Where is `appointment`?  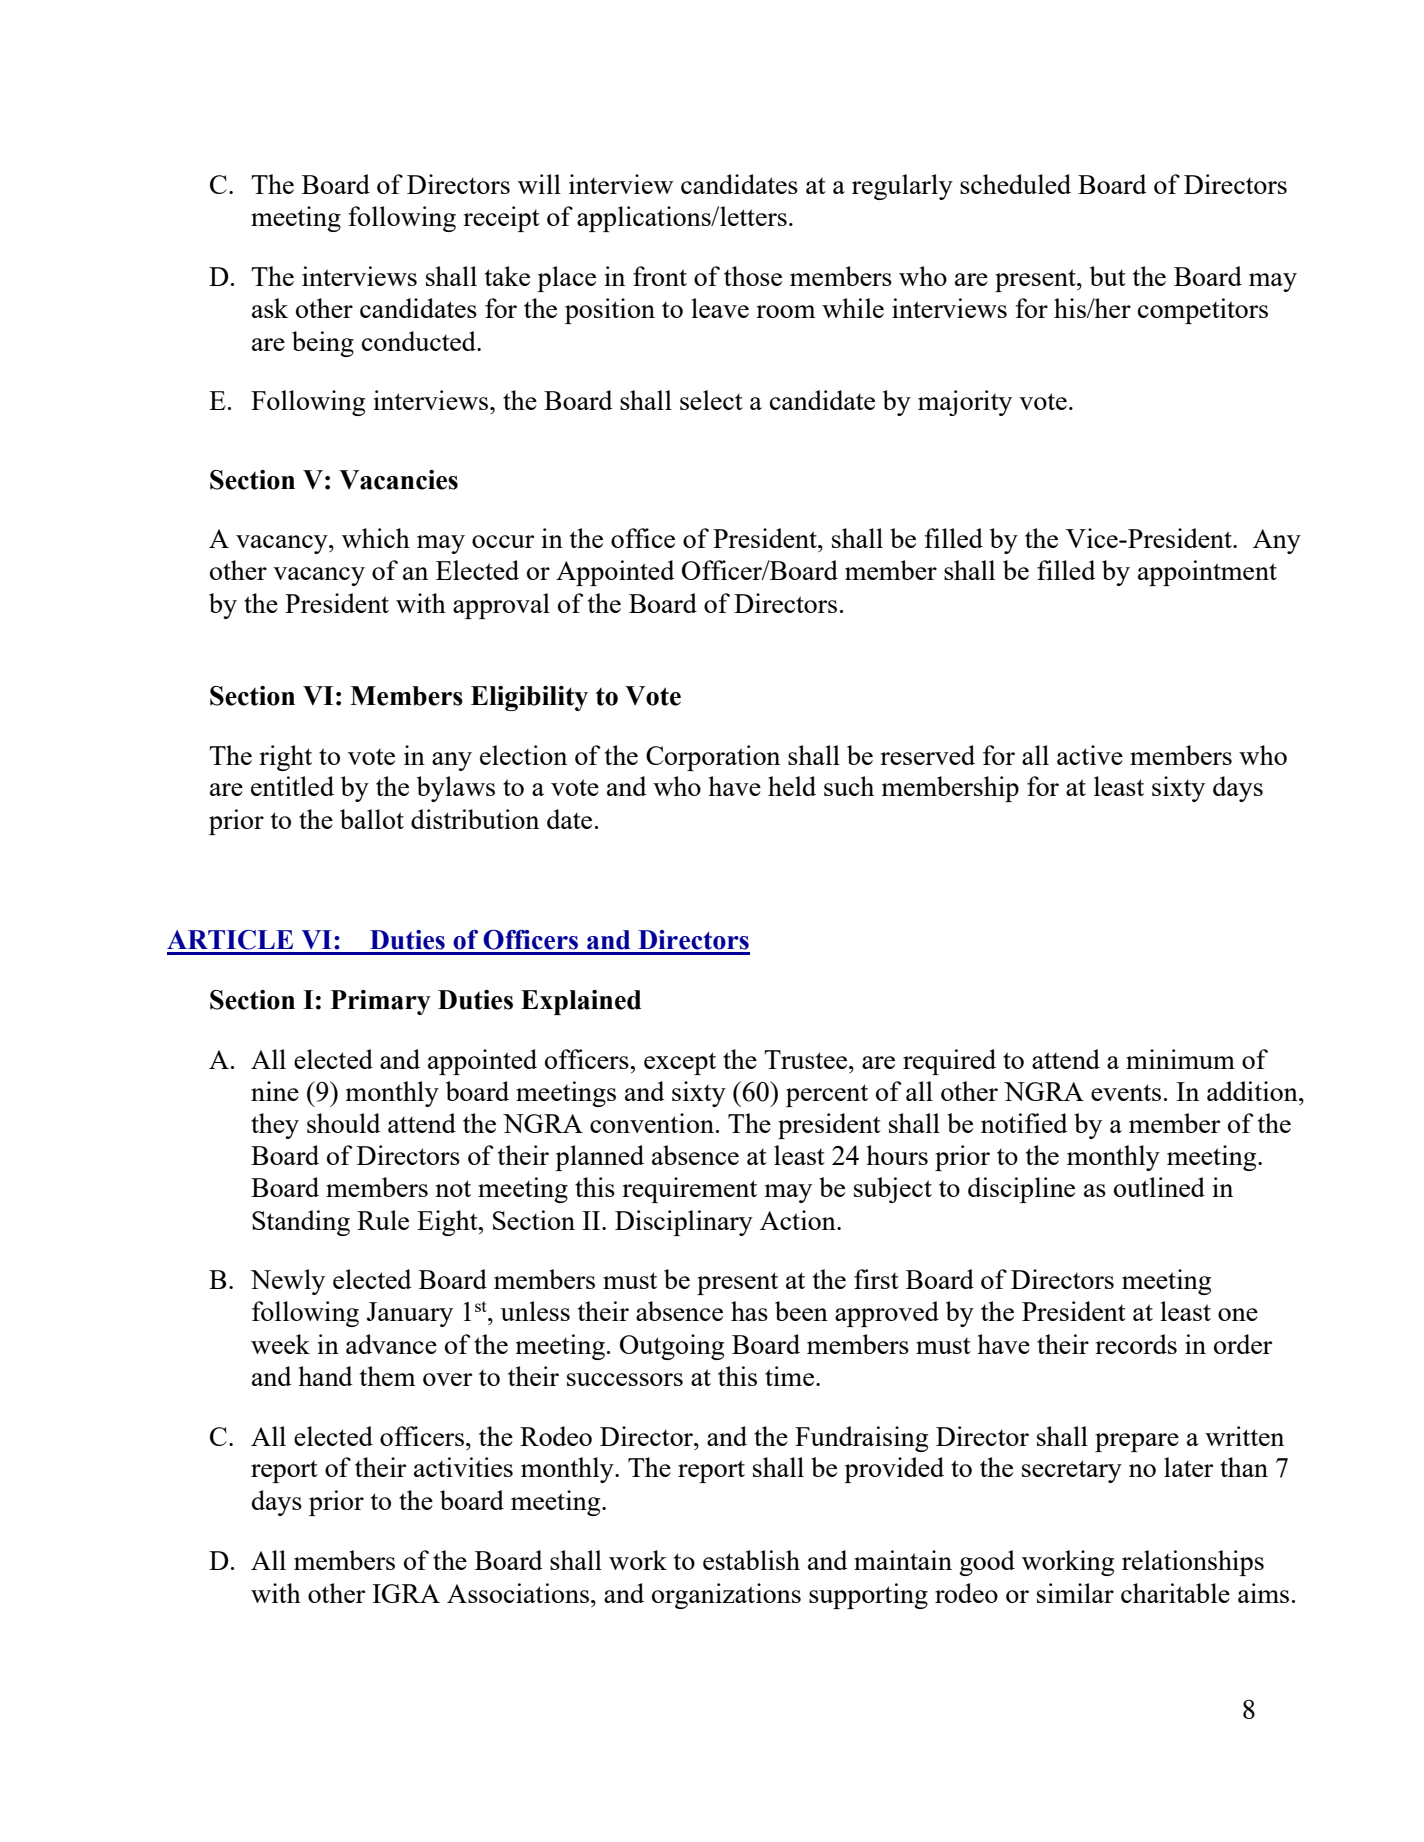 appointment is located at coordinates (1207, 573).
